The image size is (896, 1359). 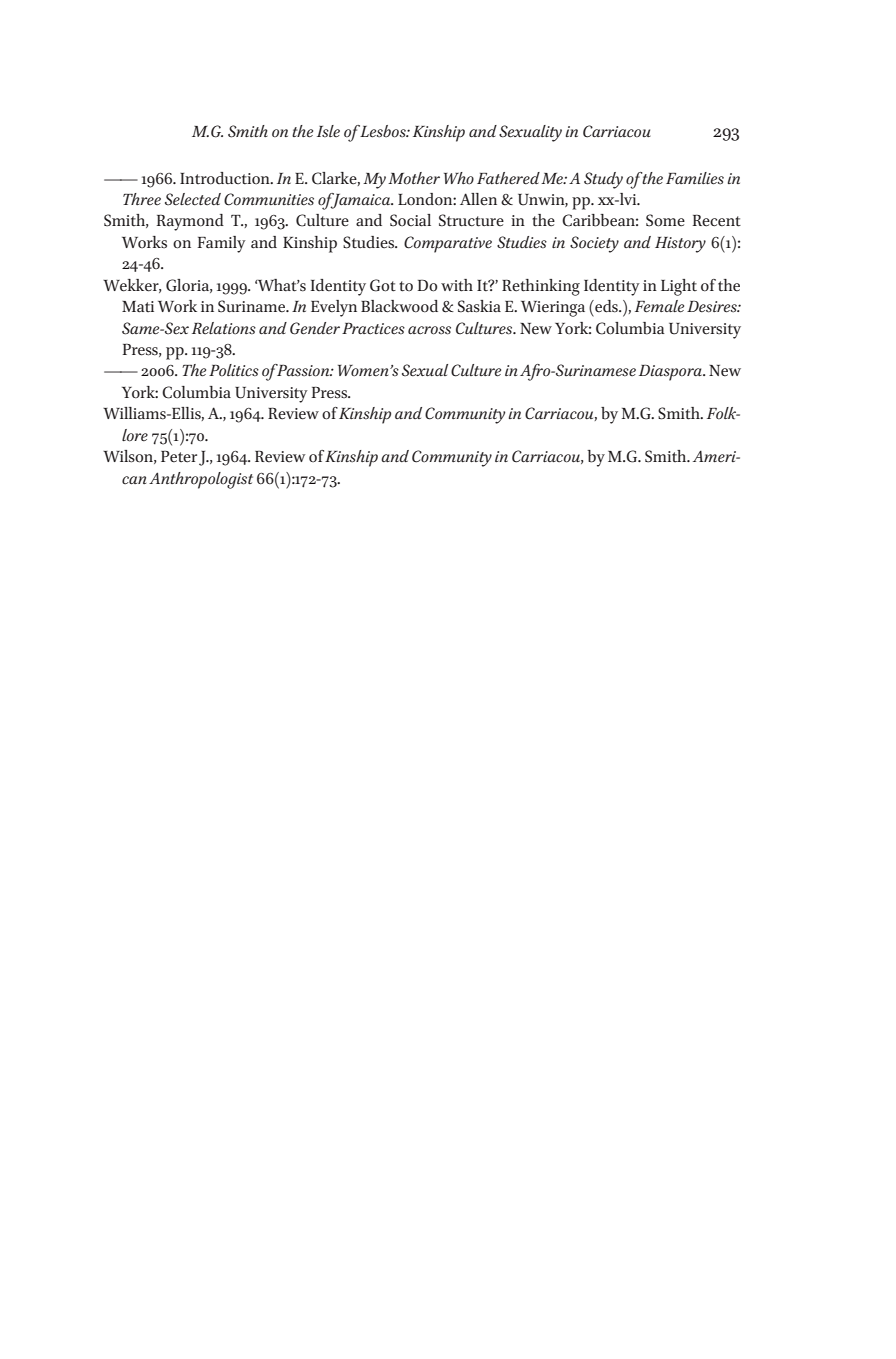 What do you see at coordinates (179, 457) in the screenshot?
I see `Peter` at bounding box center [179, 457].
